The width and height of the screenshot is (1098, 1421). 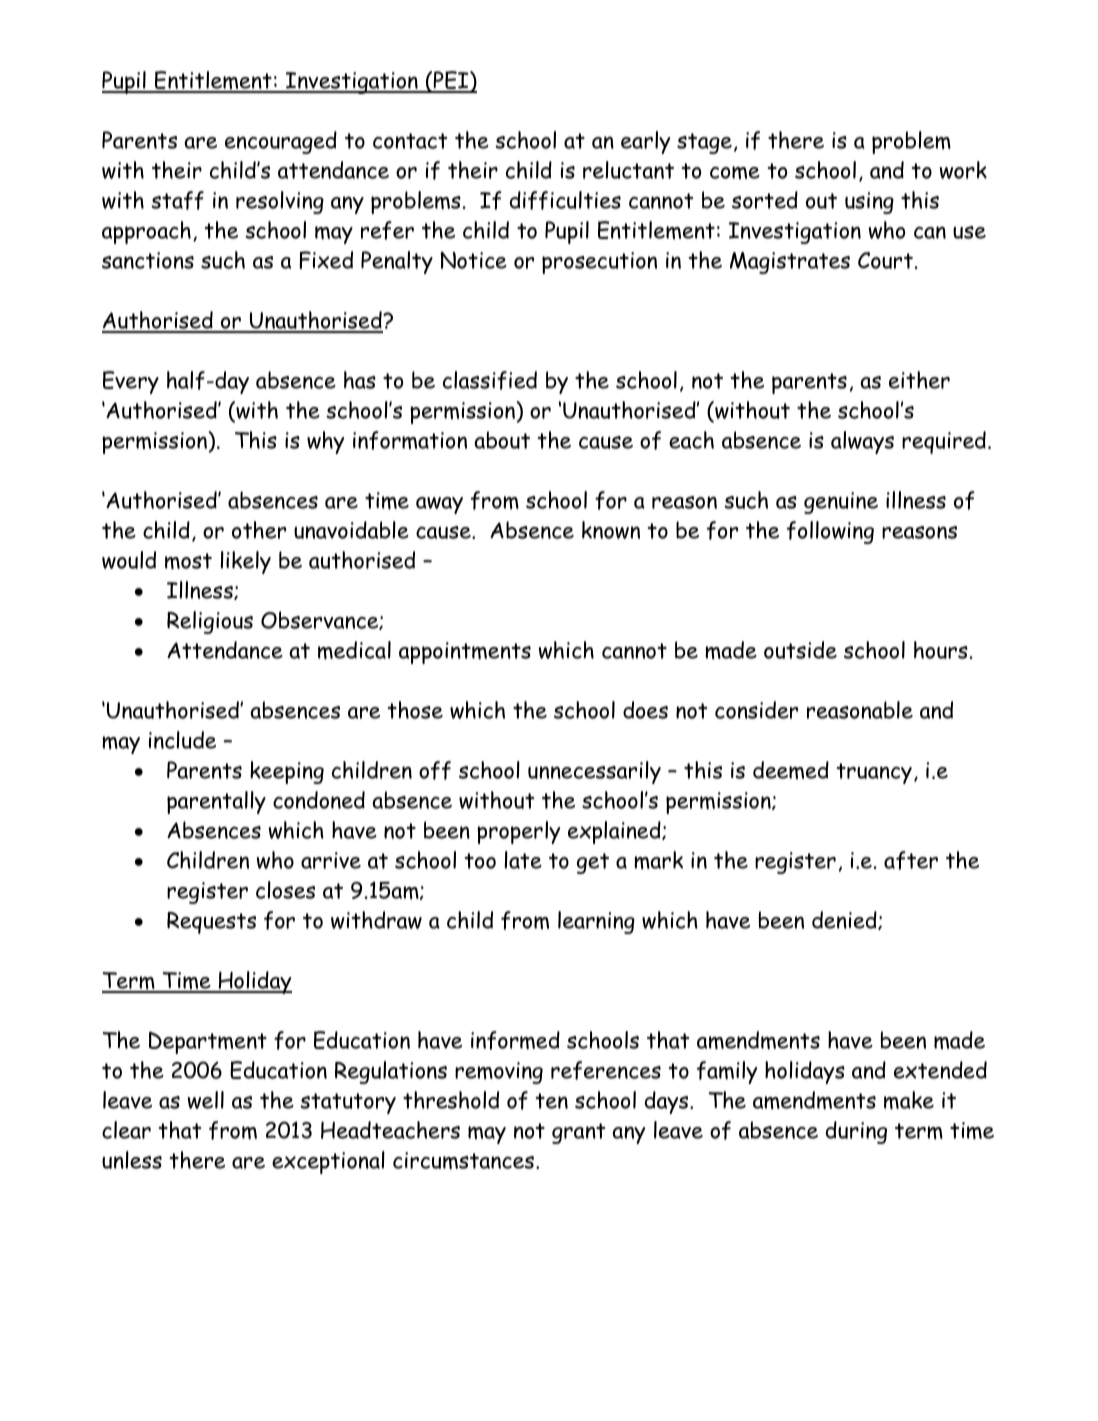 What do you see at coordinates (869, 203) in the screenshot?
I see `using` at bounding box center [869, 203].
